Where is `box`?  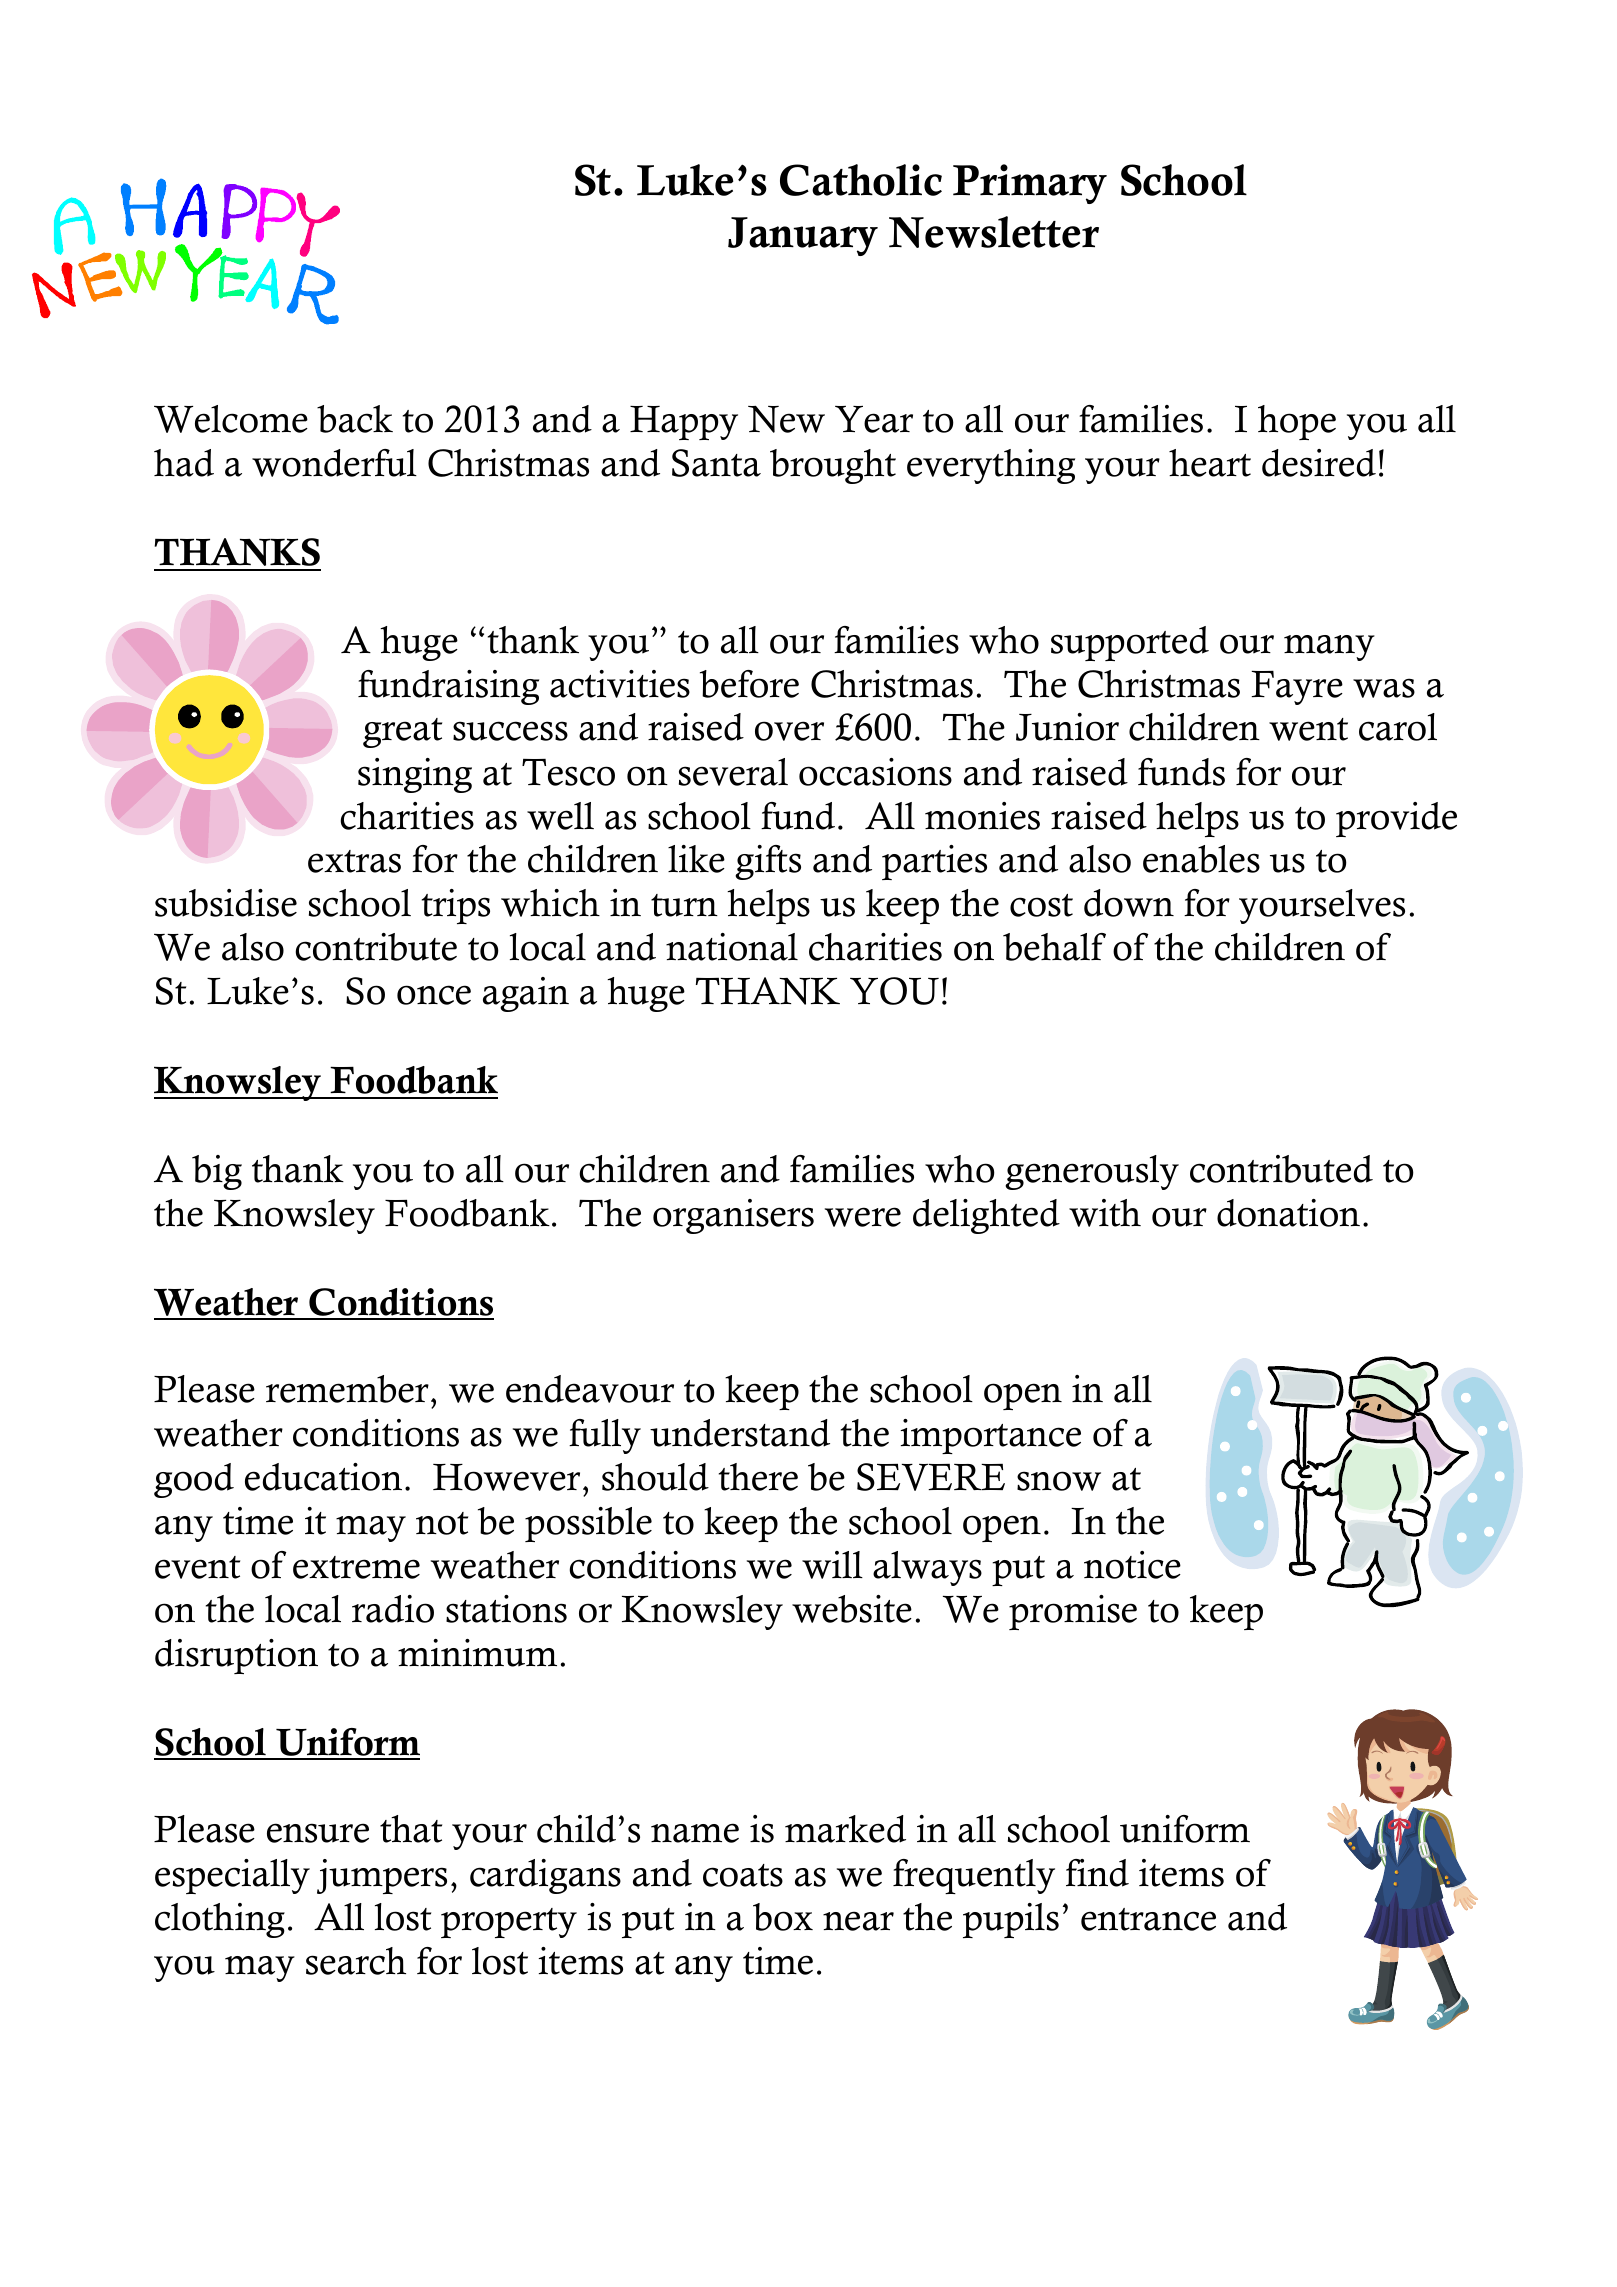
box is located at coordinates (783, 1917).
